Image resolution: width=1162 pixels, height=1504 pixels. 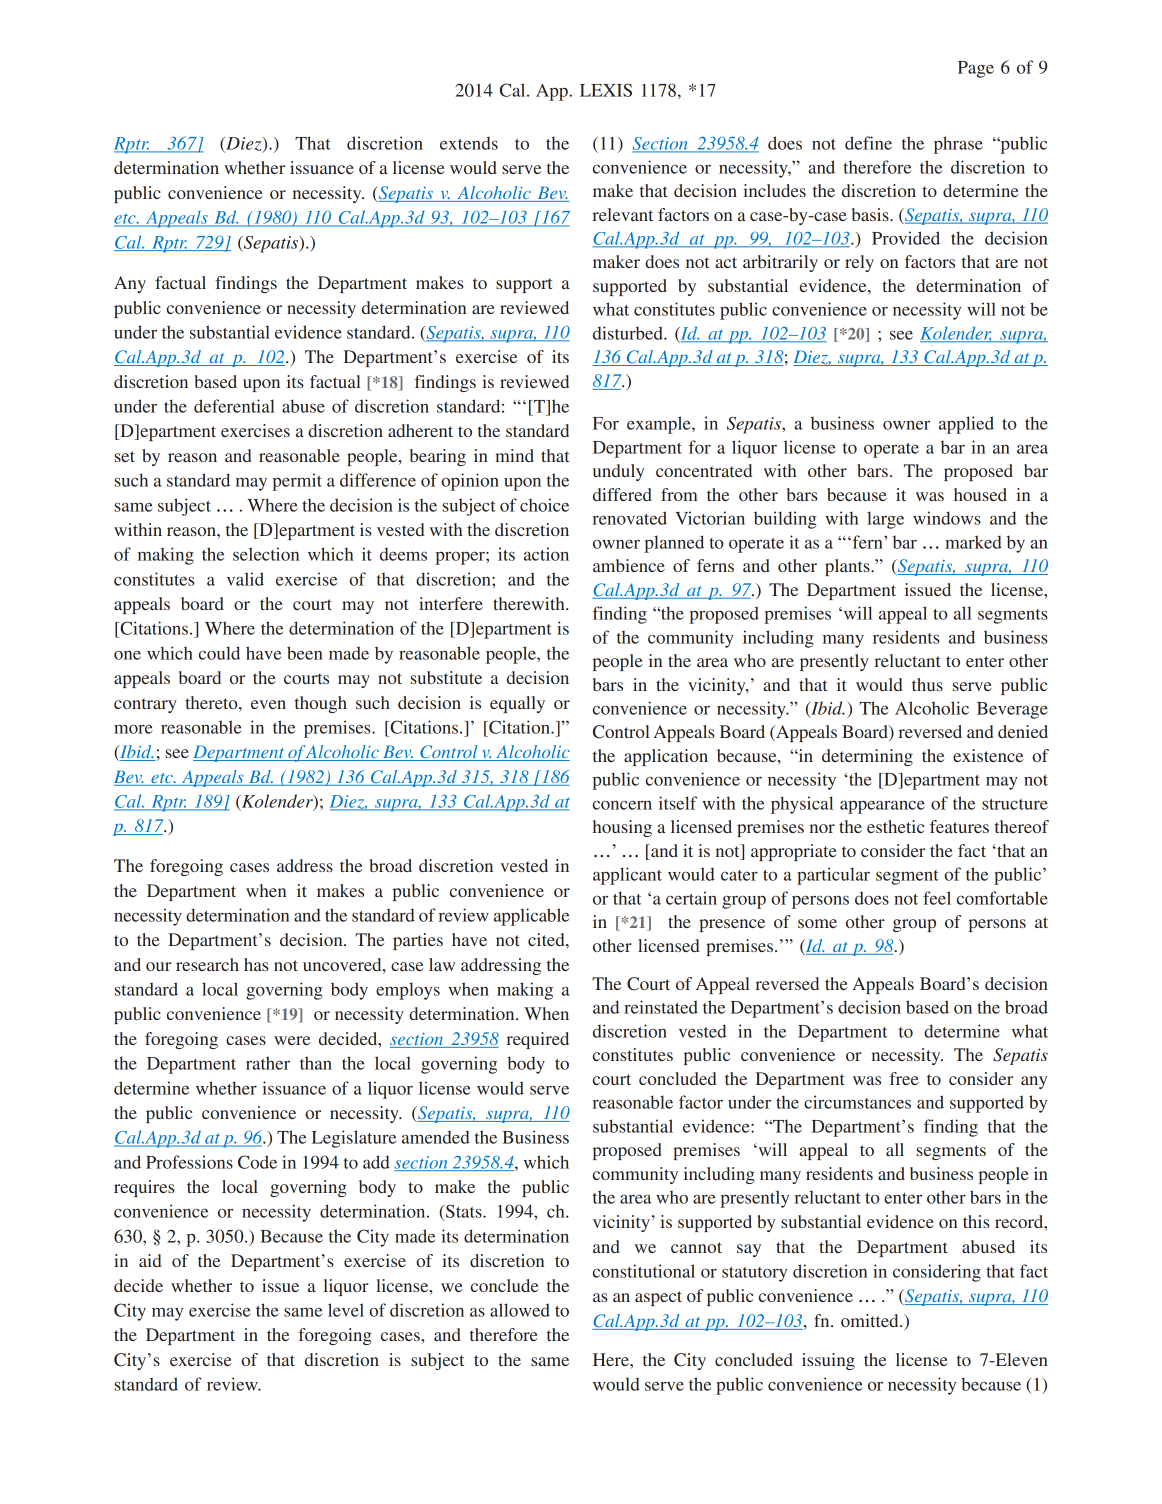 What do you see at coordinates (469, 143) in the image?
I see `extends` at bounding box center [469, 143].
